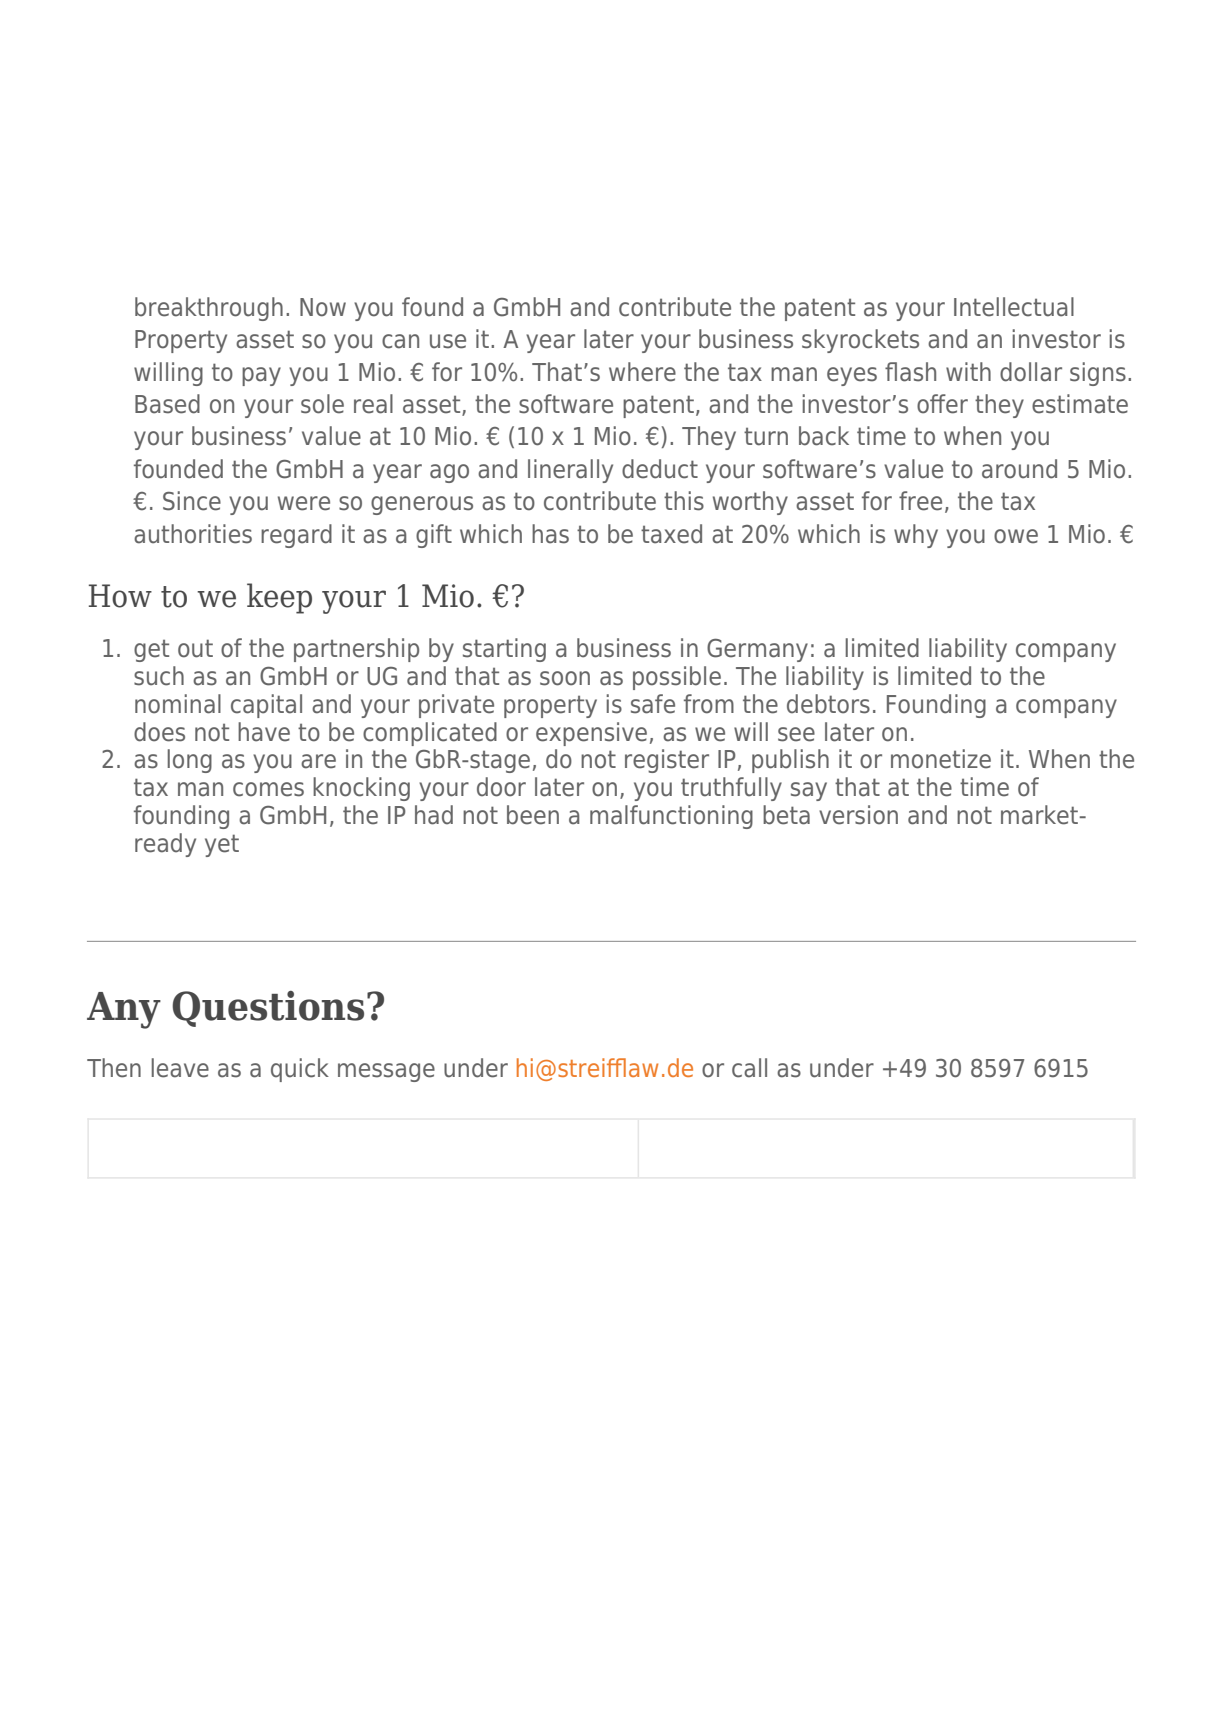 The image size is (1223, 1730). Describe the element at coordinates (180, 1068) in the screenshot. I see `leave` at that location.
